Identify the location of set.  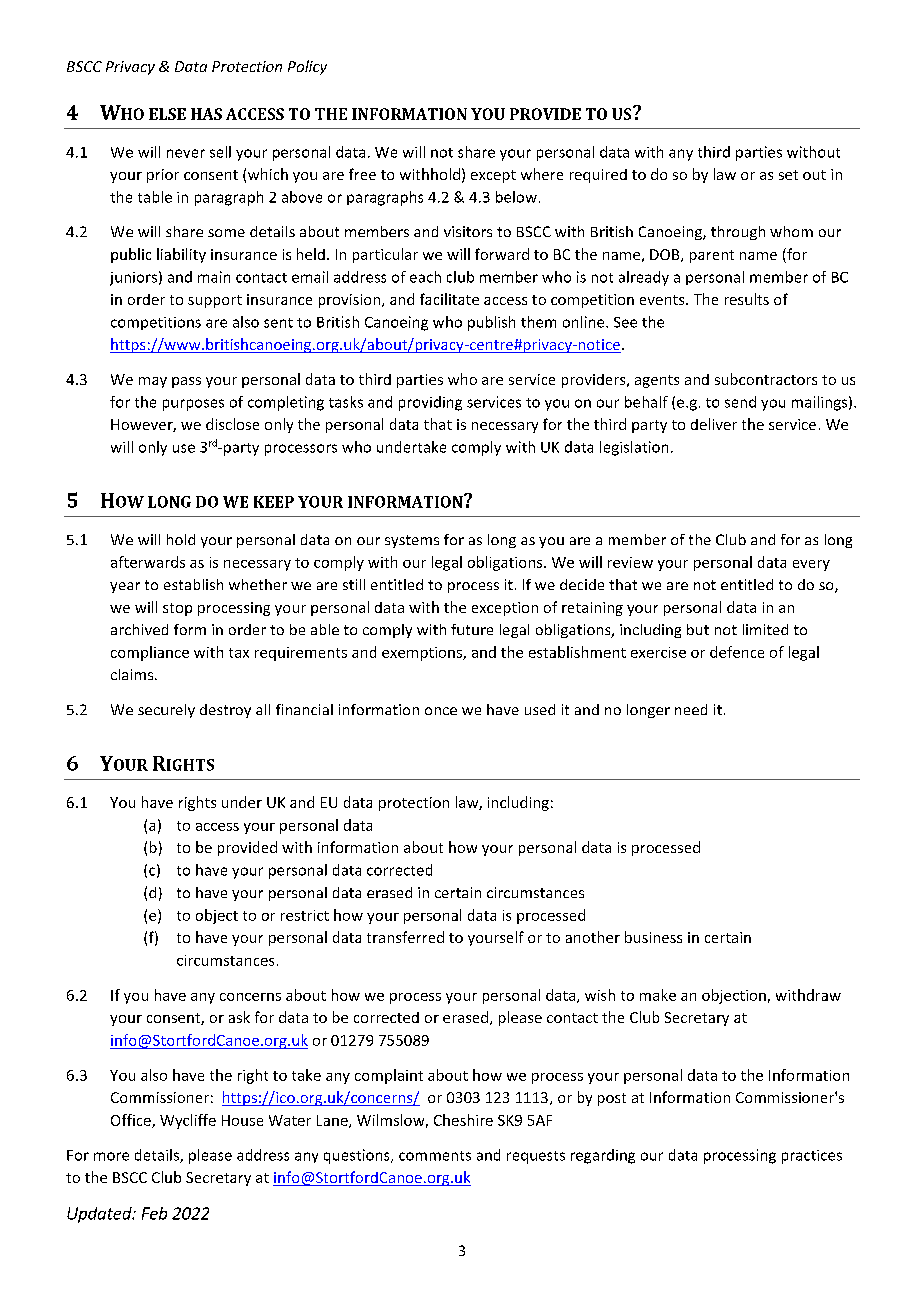
(788, 175).
